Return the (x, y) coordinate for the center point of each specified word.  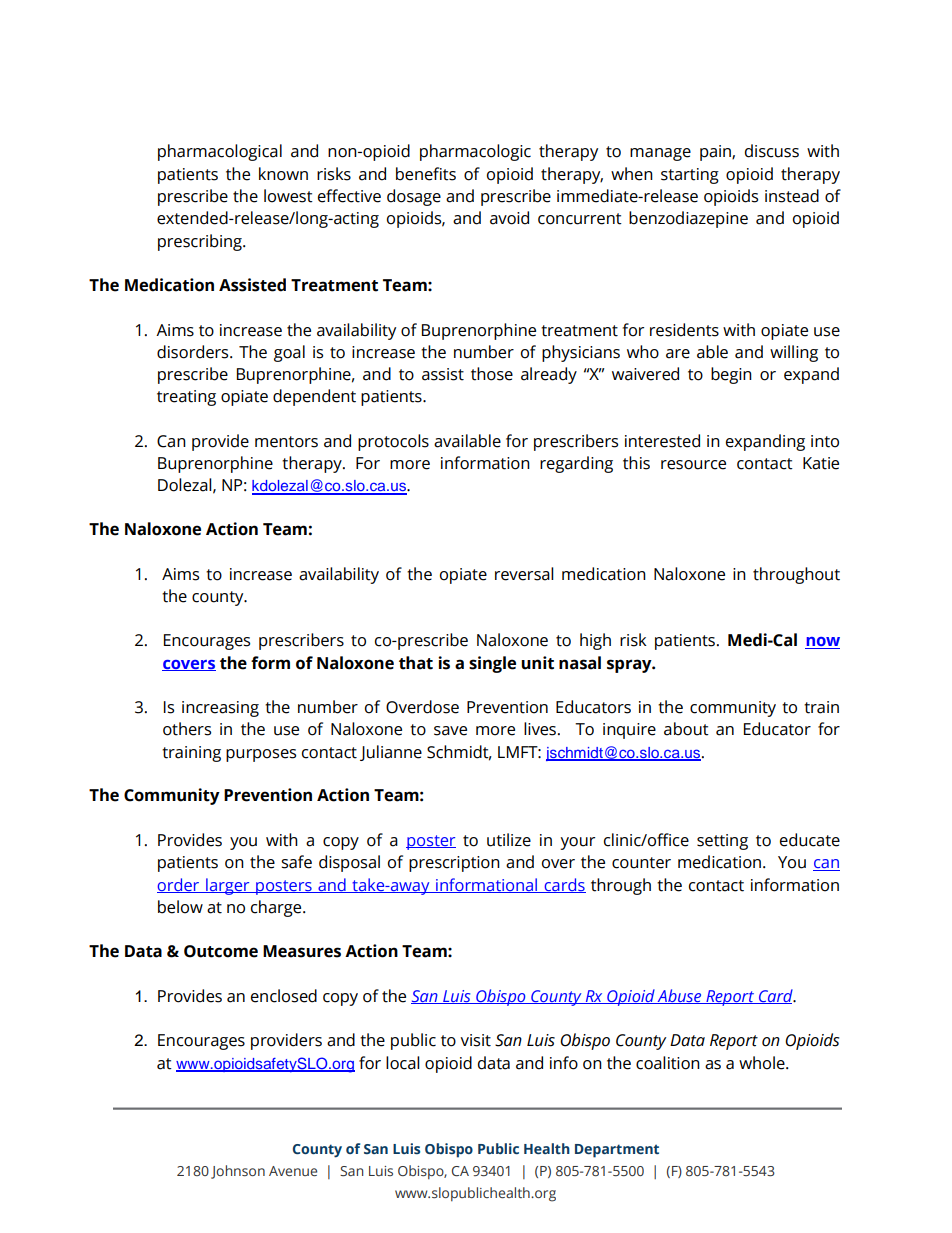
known (283, 174)
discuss (772, 151)
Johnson (238, 1172)
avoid (509, 218)
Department (617, 1151)
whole (763, 1063)
